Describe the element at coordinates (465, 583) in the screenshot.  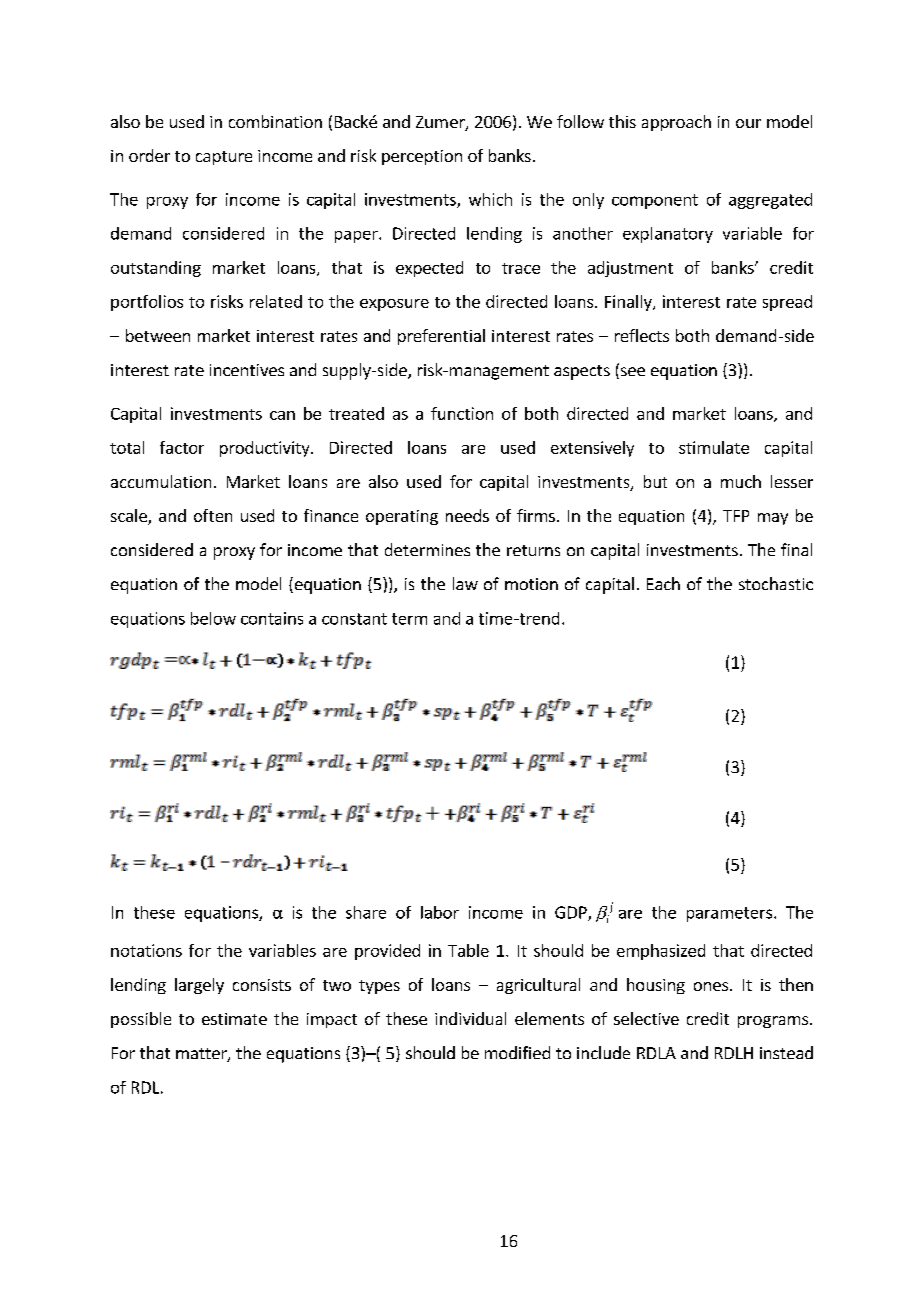
I see `law` at that location.
